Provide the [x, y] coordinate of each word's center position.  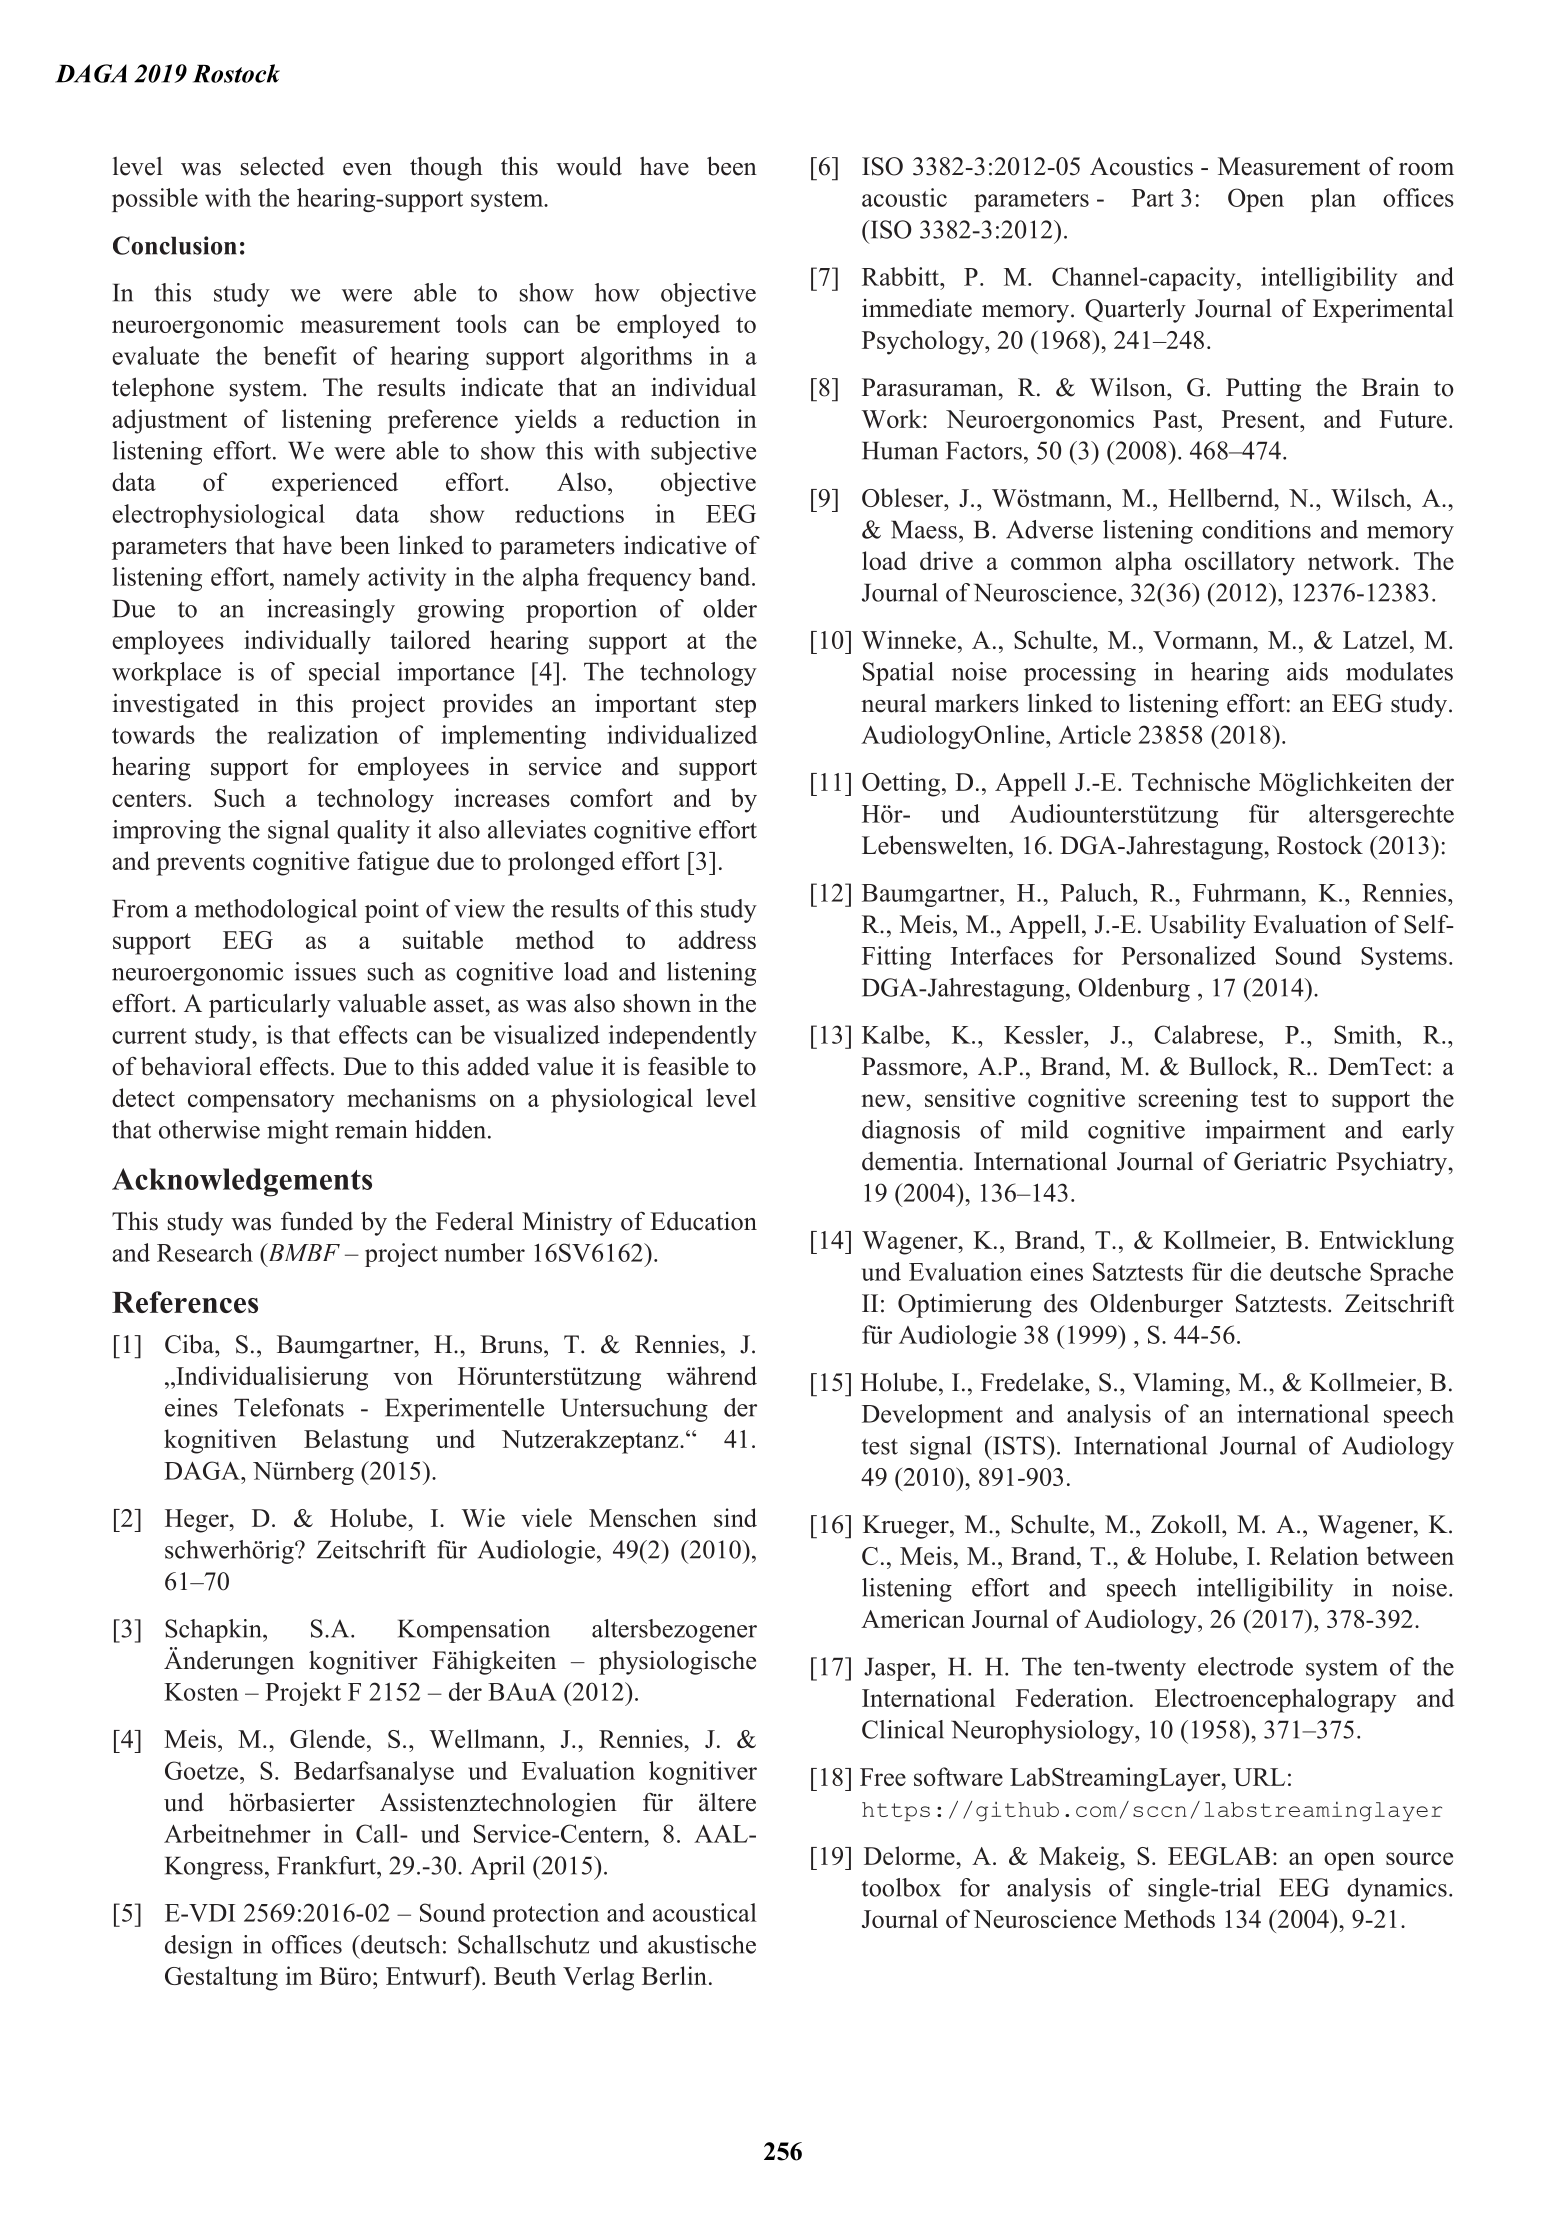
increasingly [331, 611]
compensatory [261, 1102]
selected [282, 166]
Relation [1314, 1555]
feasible [688, 1066]
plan [1333, 200]
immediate [917, 308]
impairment [1265, 1132]
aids [1307, 671]
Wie [483, 1517]
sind [735, 1517]
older [730, 608]
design [198, 1947]
